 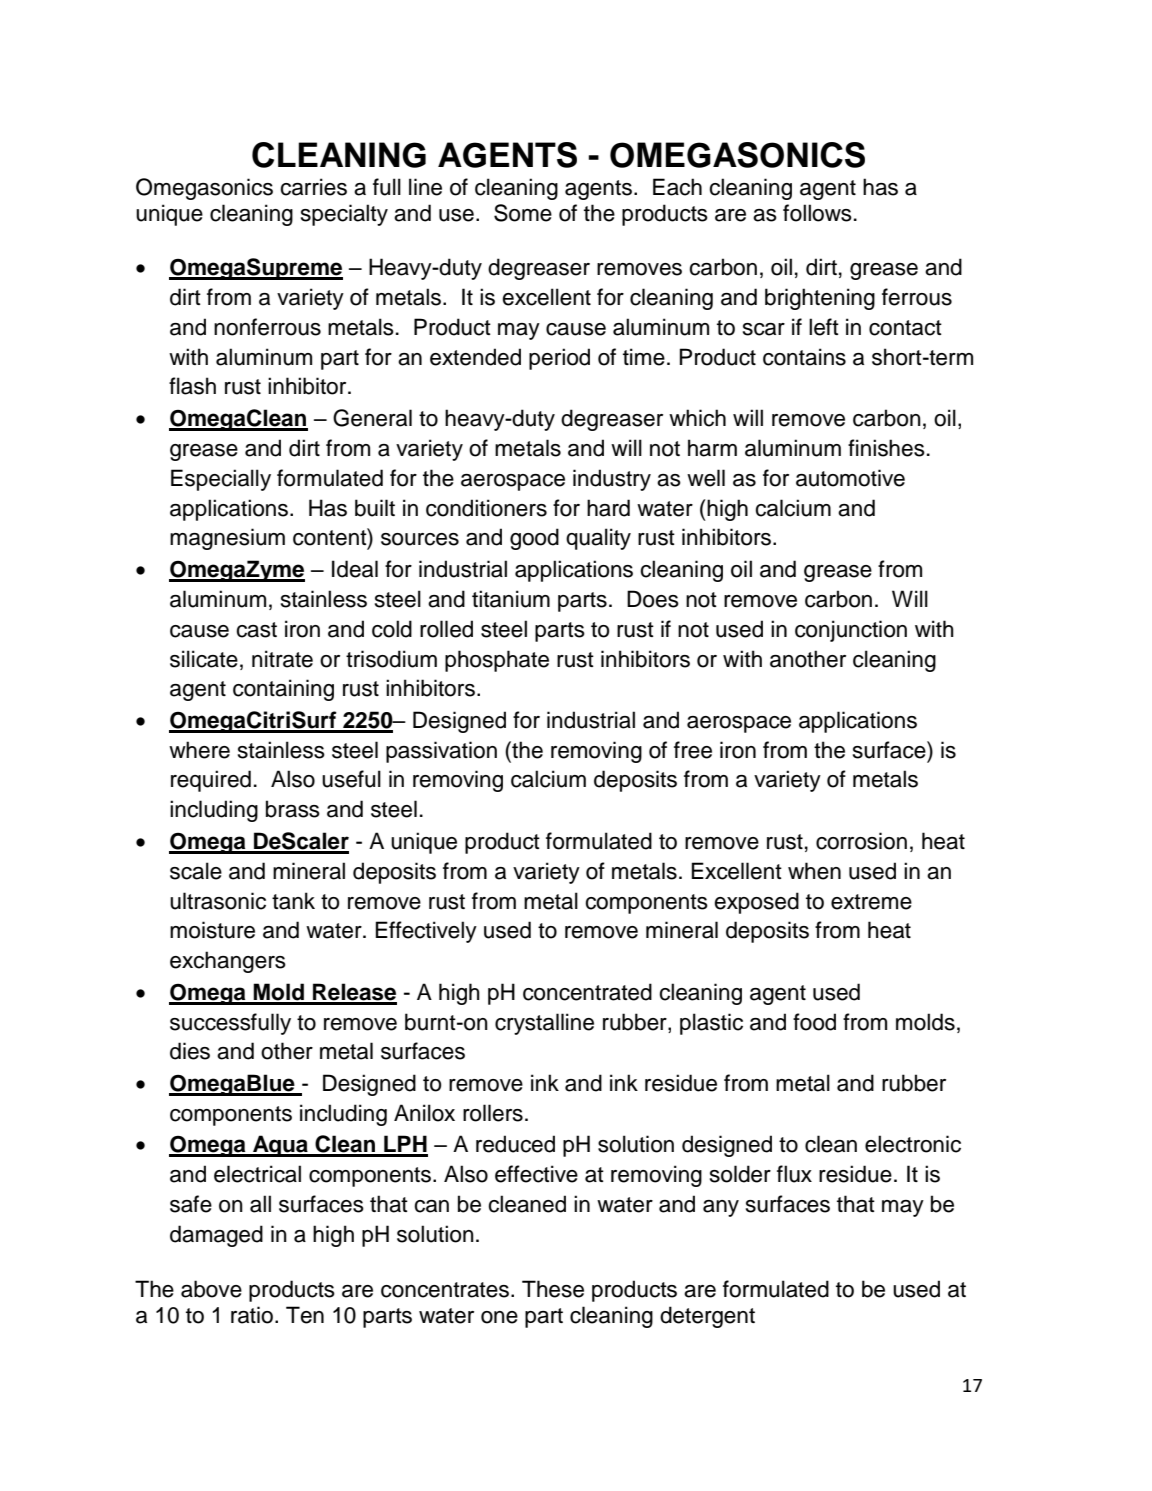 I want to click on ratio, so click(x=253, y=1315).
